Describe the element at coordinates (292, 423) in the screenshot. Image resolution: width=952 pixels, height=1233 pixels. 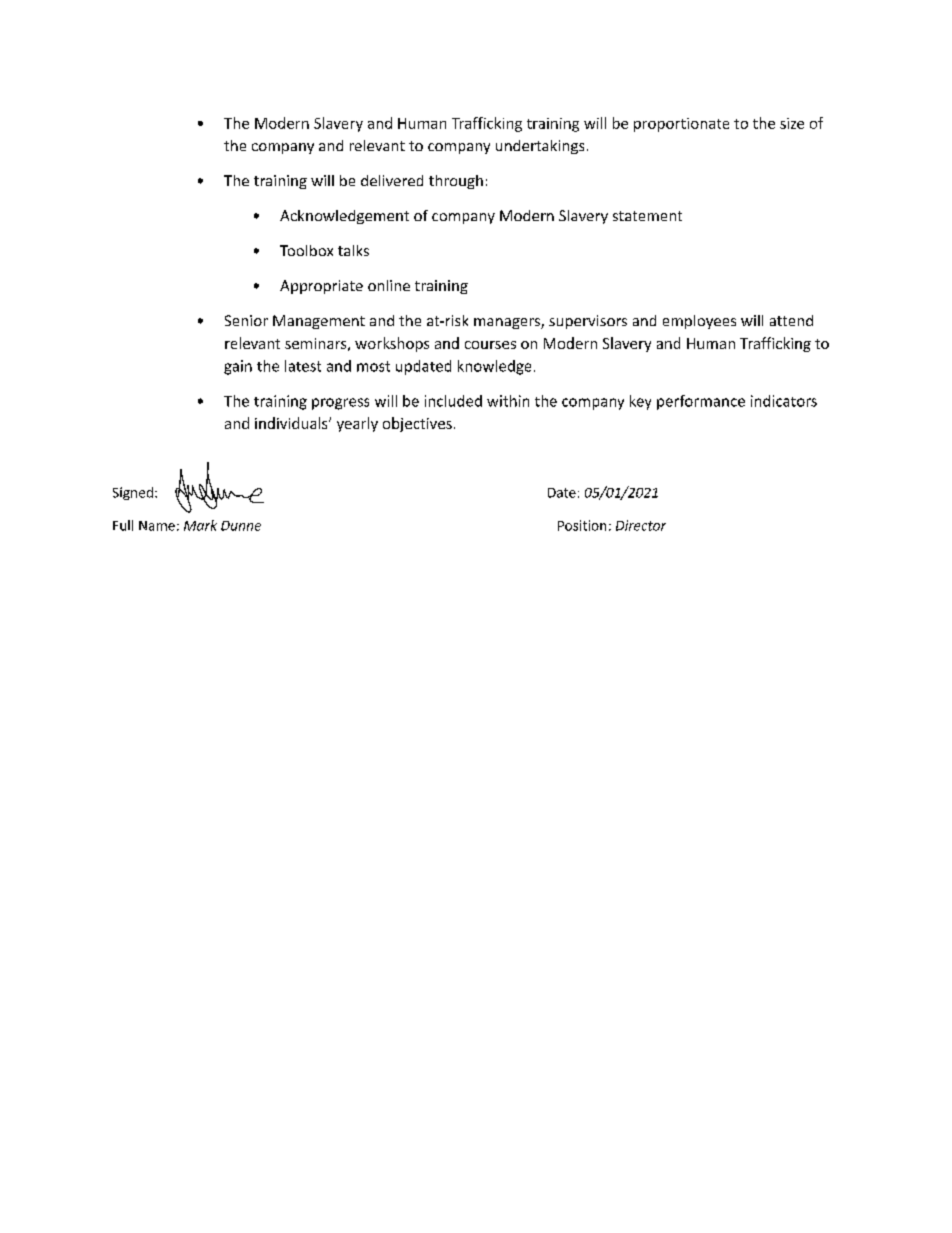
I see `individuals` at that location.
